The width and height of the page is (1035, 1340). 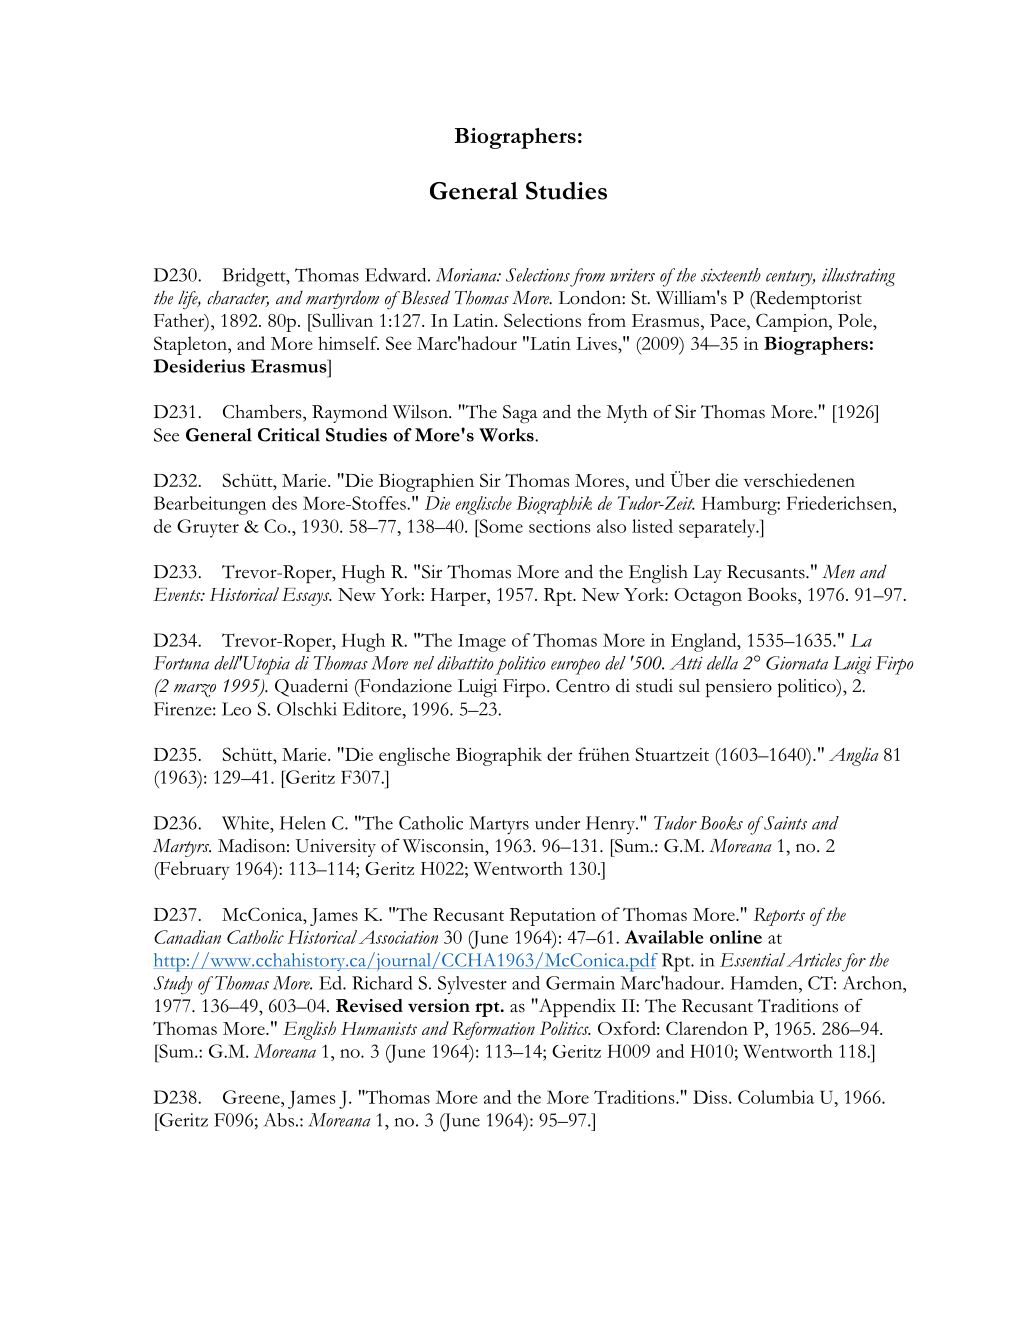 What do you see at coordinates (238, 299) in the page?
I see `character` at bounding box center [238, 299].
